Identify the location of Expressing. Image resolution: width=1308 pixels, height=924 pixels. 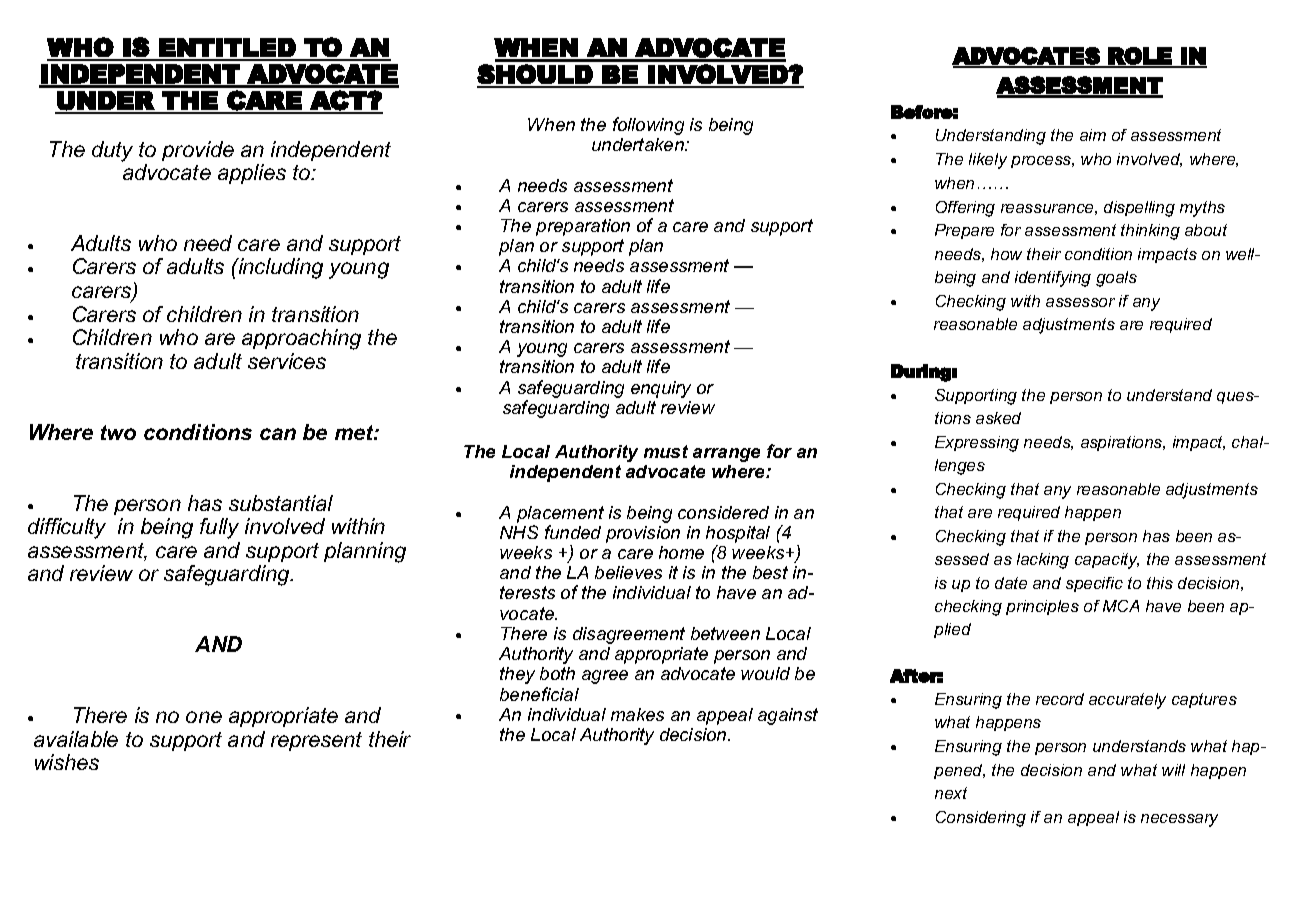
(977, 444).
